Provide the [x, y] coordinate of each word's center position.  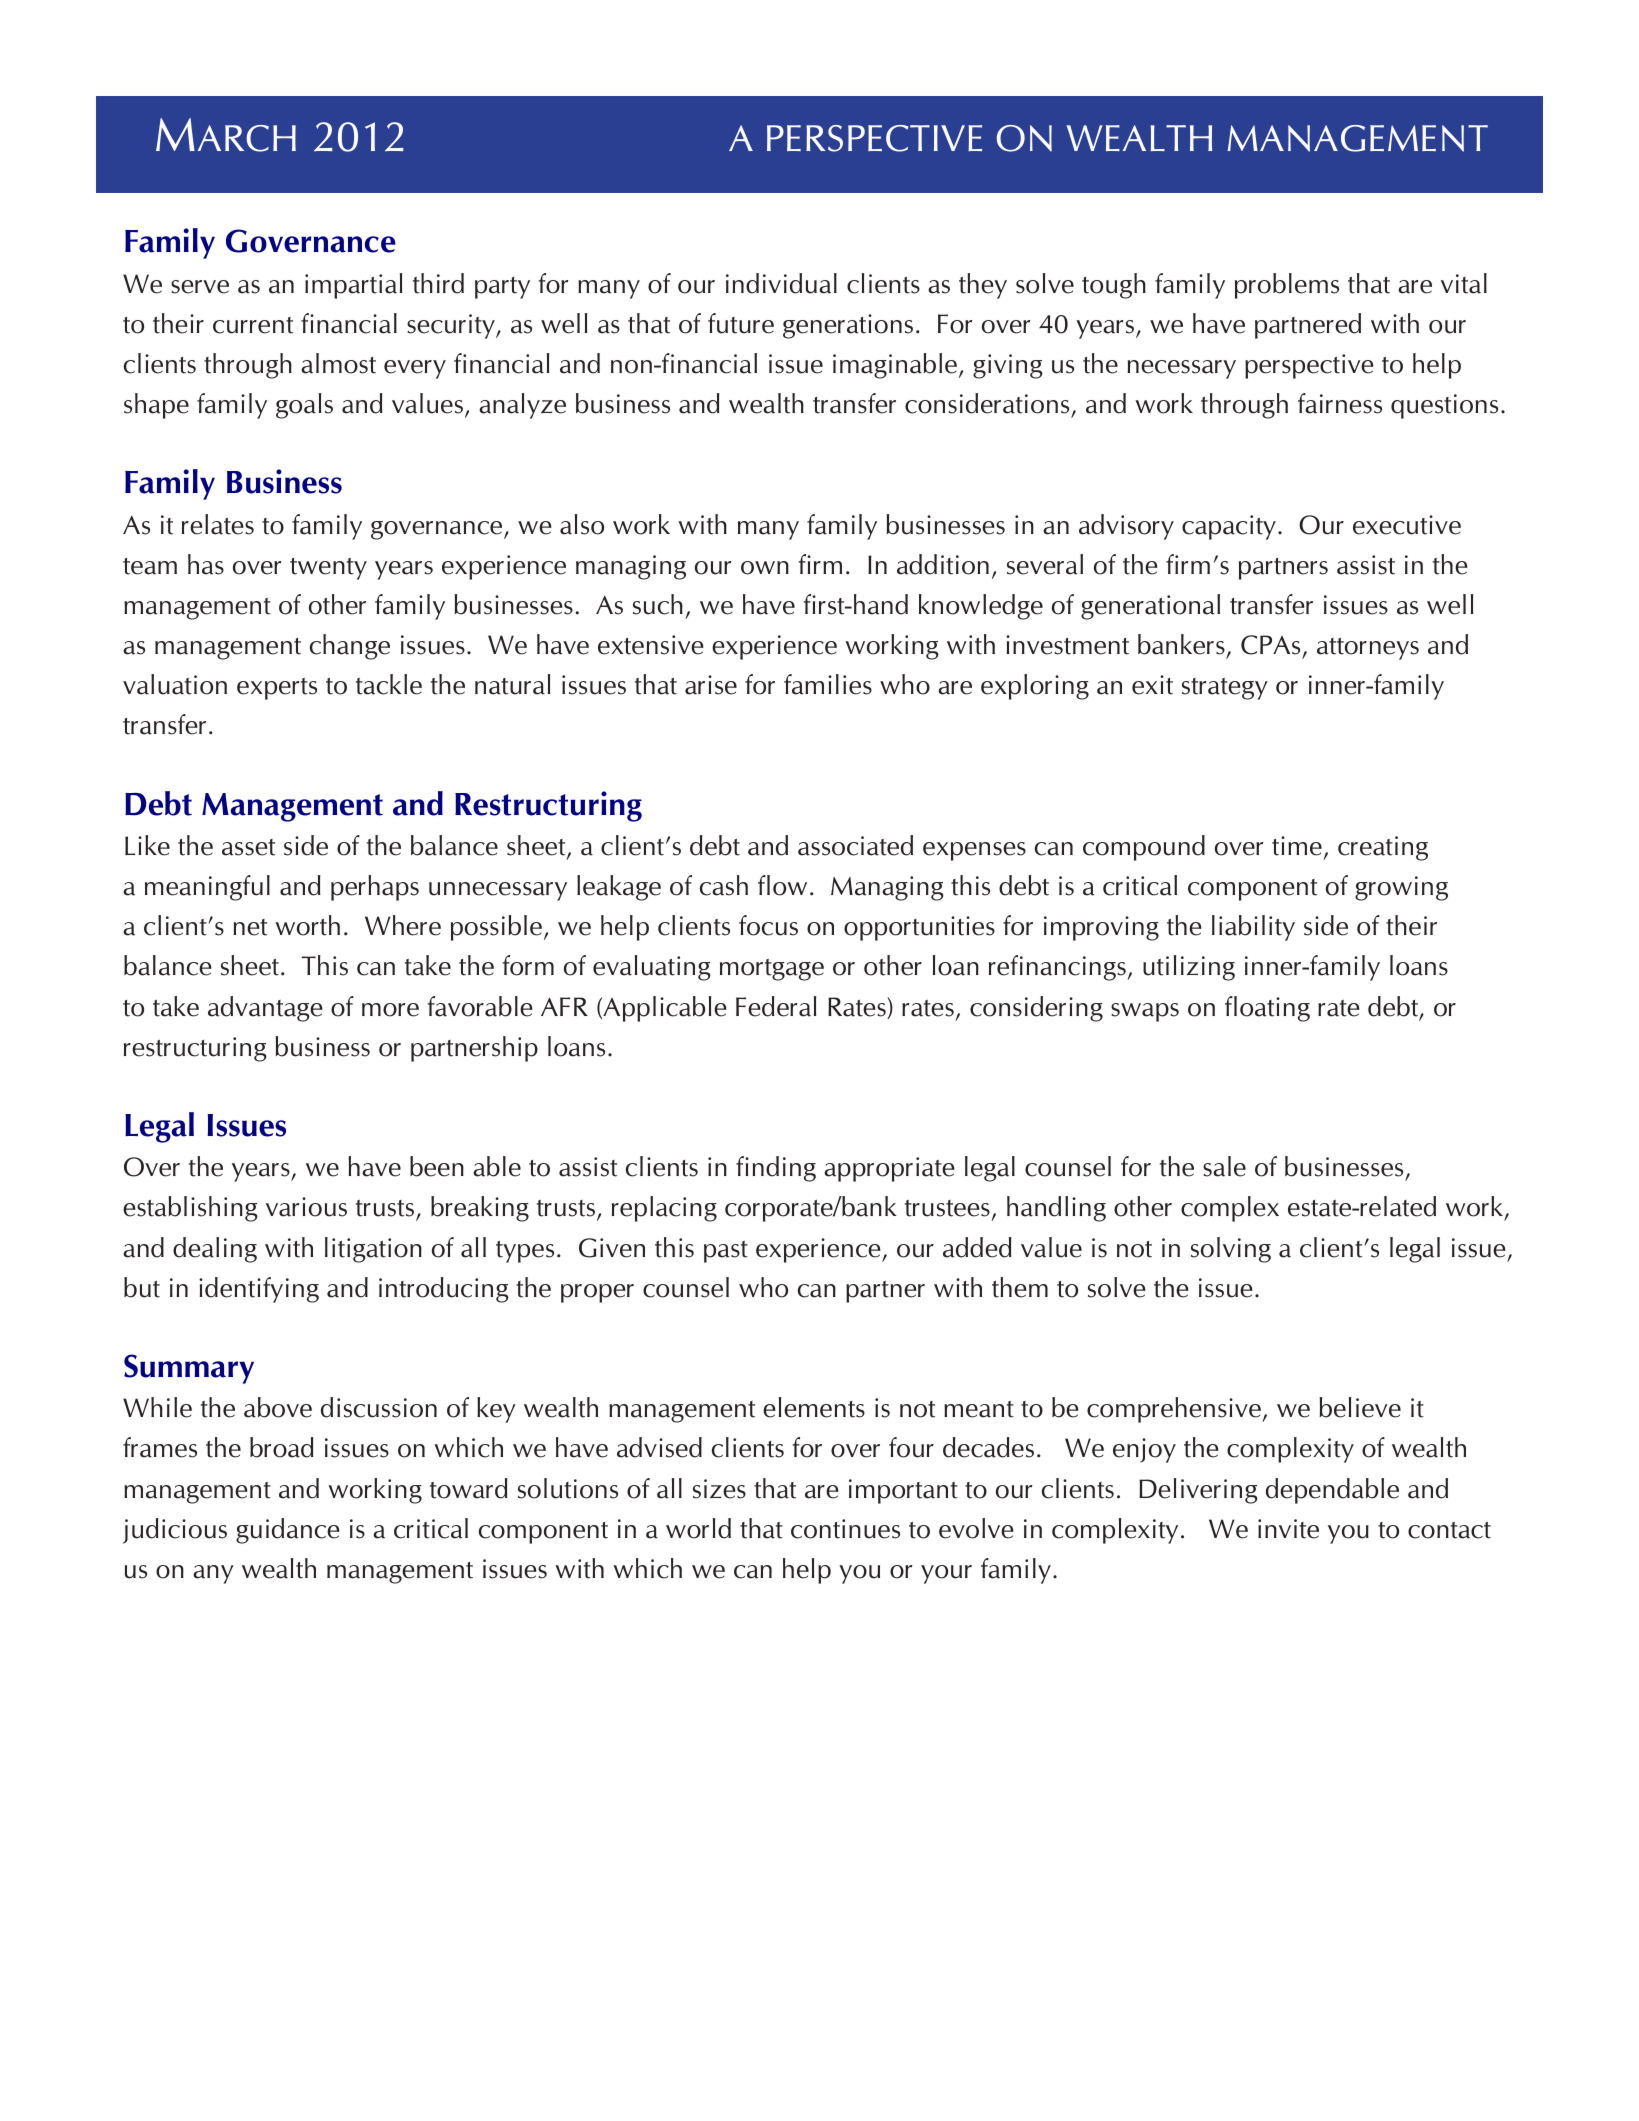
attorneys [1368, 649]
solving [1231, 1250]
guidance [287, 1531]
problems [1287, 286]
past [726, 1252]
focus [768, 925]
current [253, 325]
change [350, 647]
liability [1253, 928]
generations [848, 326]
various [306, 1207]
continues [845, 1529]
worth [307, 925]
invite [1288, 1529]
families [828, 684]
